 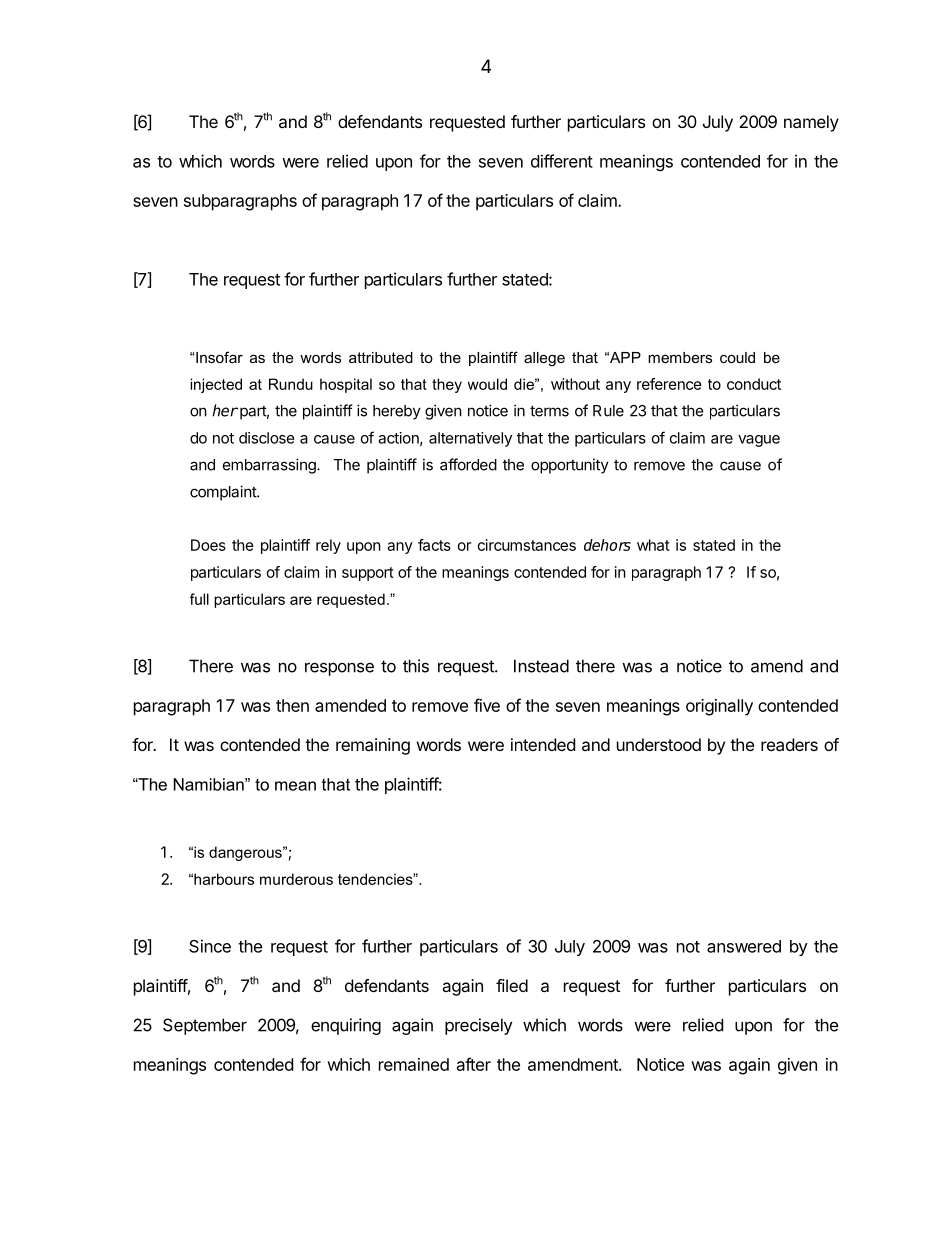 I want to click on intended, so click(x=543, y=744).
